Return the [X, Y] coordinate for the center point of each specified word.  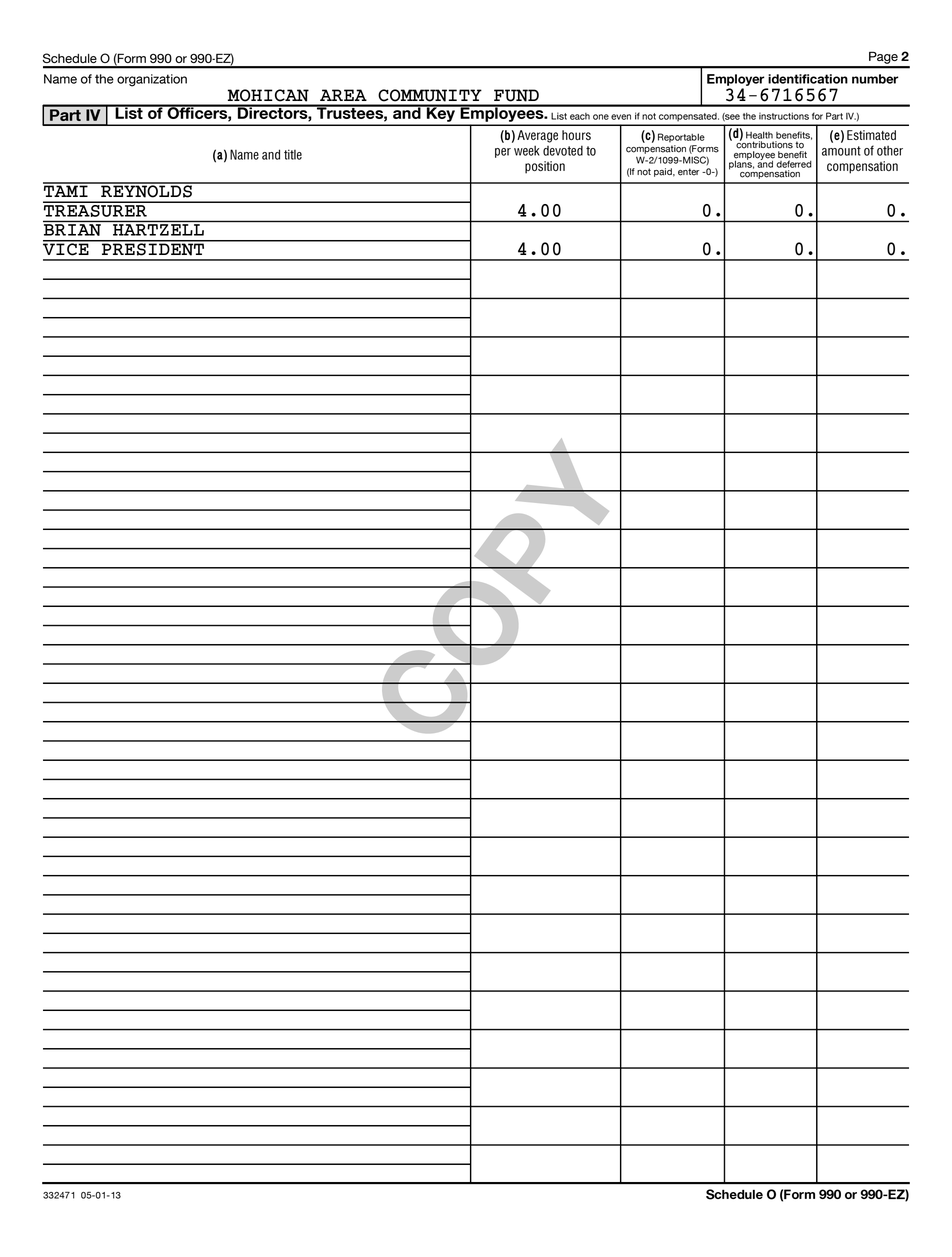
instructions [784, 116]
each [580, 116]
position [545, 167]
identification [808, 79]
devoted [563, 150]
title [293, 154]
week [526, 150]
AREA [343, 95]
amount [841, 151]
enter [688, 172]
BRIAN [72, 230]
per [503, 153]
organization [152, 80]
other [890, 151]
